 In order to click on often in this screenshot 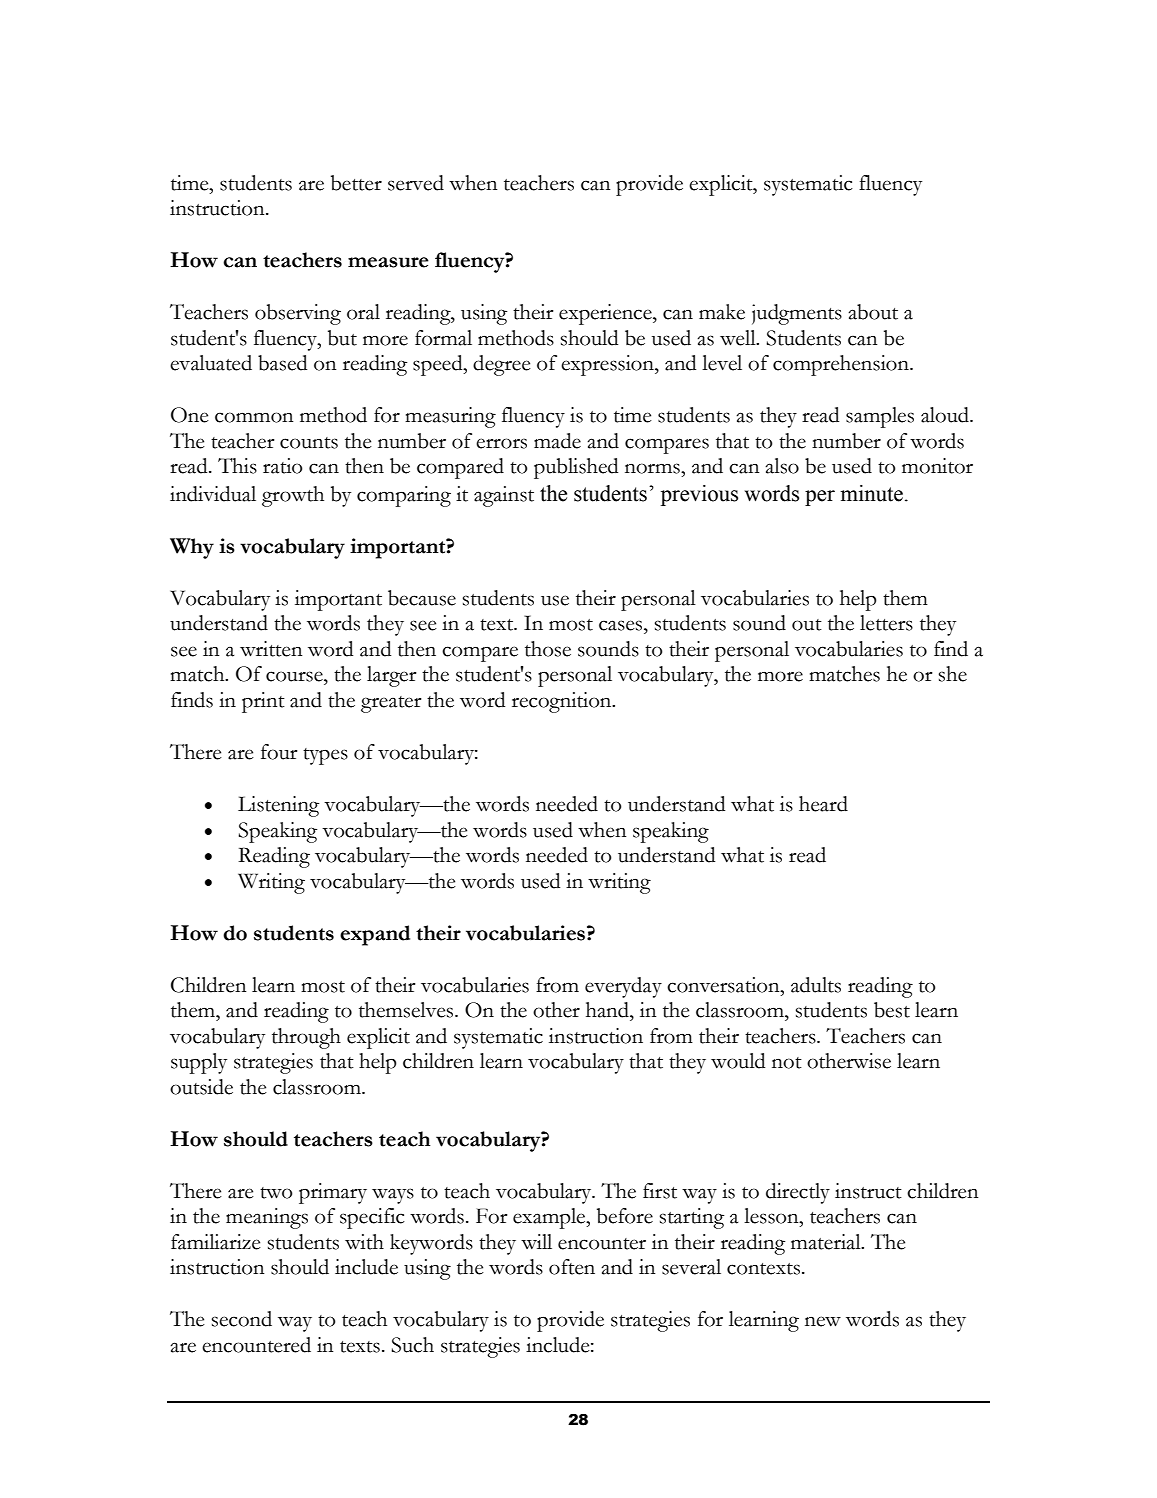, I will do `click(572, 1267)`.
